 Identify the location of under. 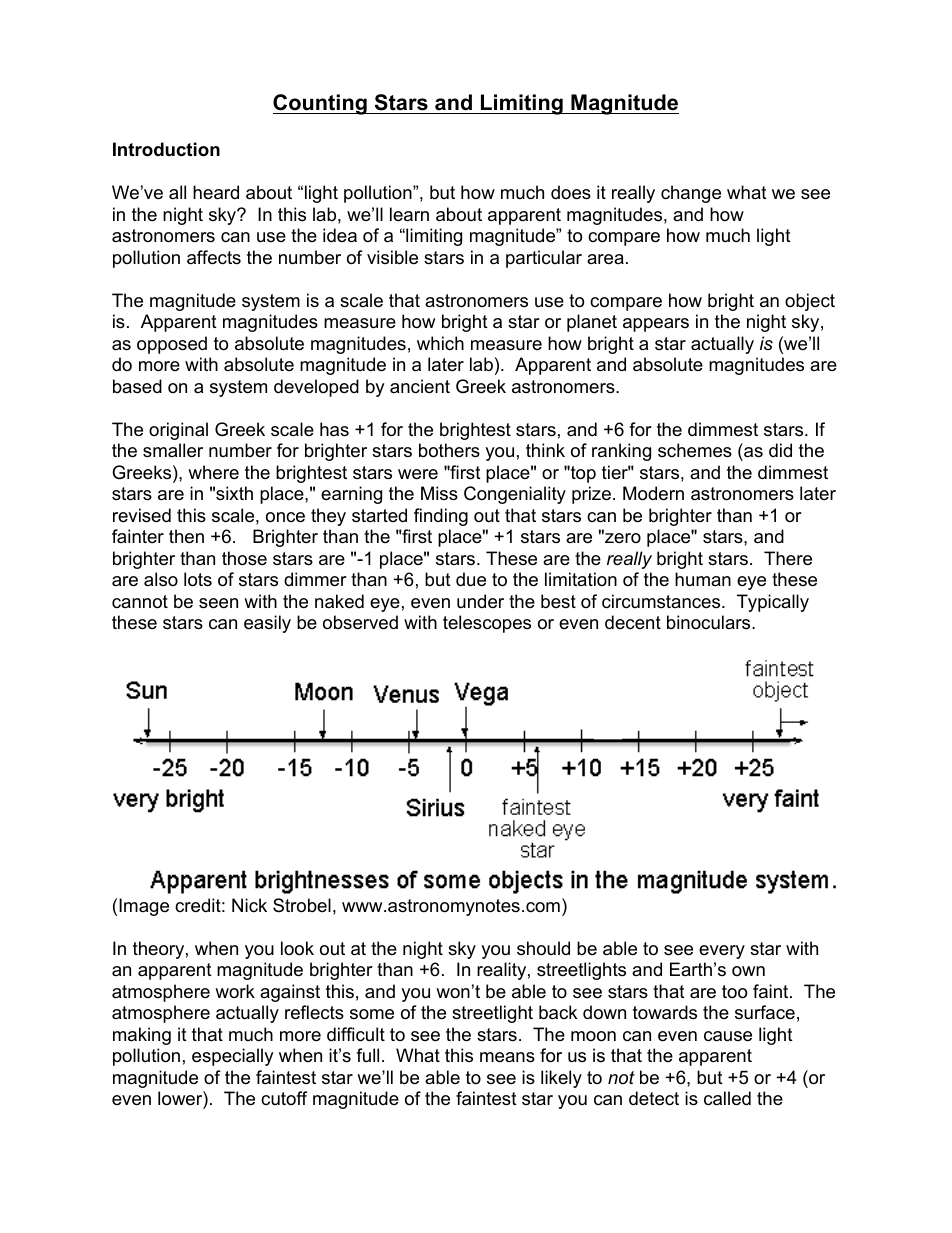
(480, 601).
